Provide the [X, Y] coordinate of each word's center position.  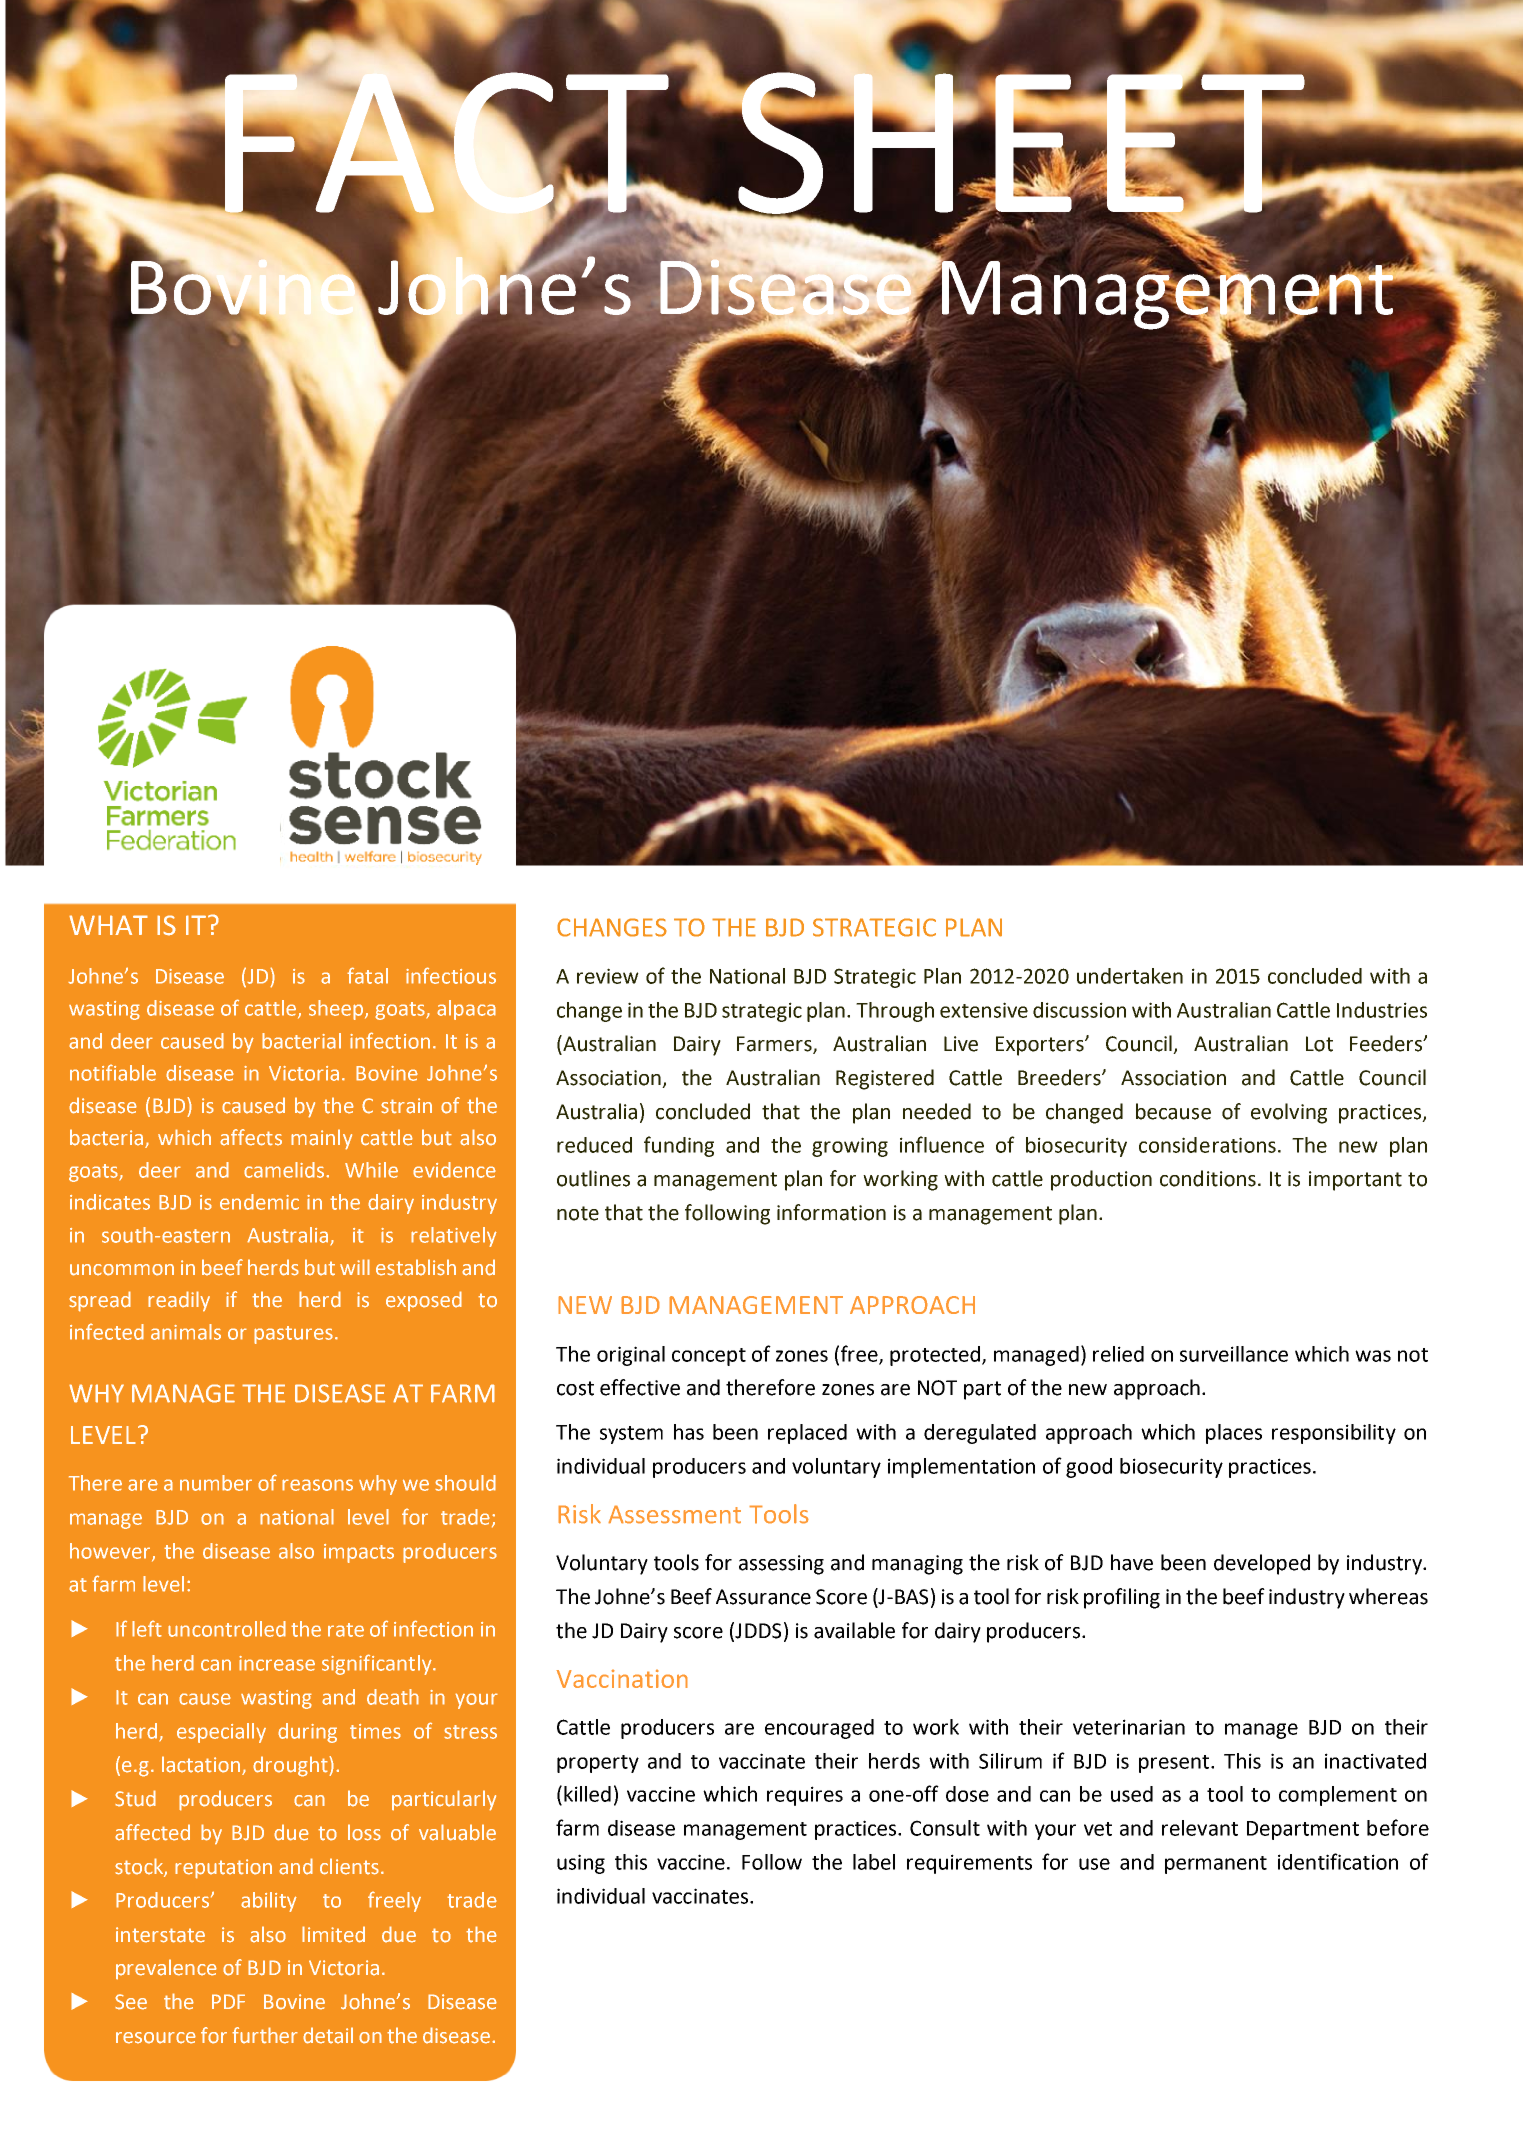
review [608, 976]
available [854, 1630]
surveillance [1234, 1354]
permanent [1216, 1865]
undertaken [1130, 976]
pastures [293, 1335]
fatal [367, 975]
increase [277, 1663]
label [874, 1862]
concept [709, 1357]
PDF [228, 2001]
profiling [1122, 1598]
